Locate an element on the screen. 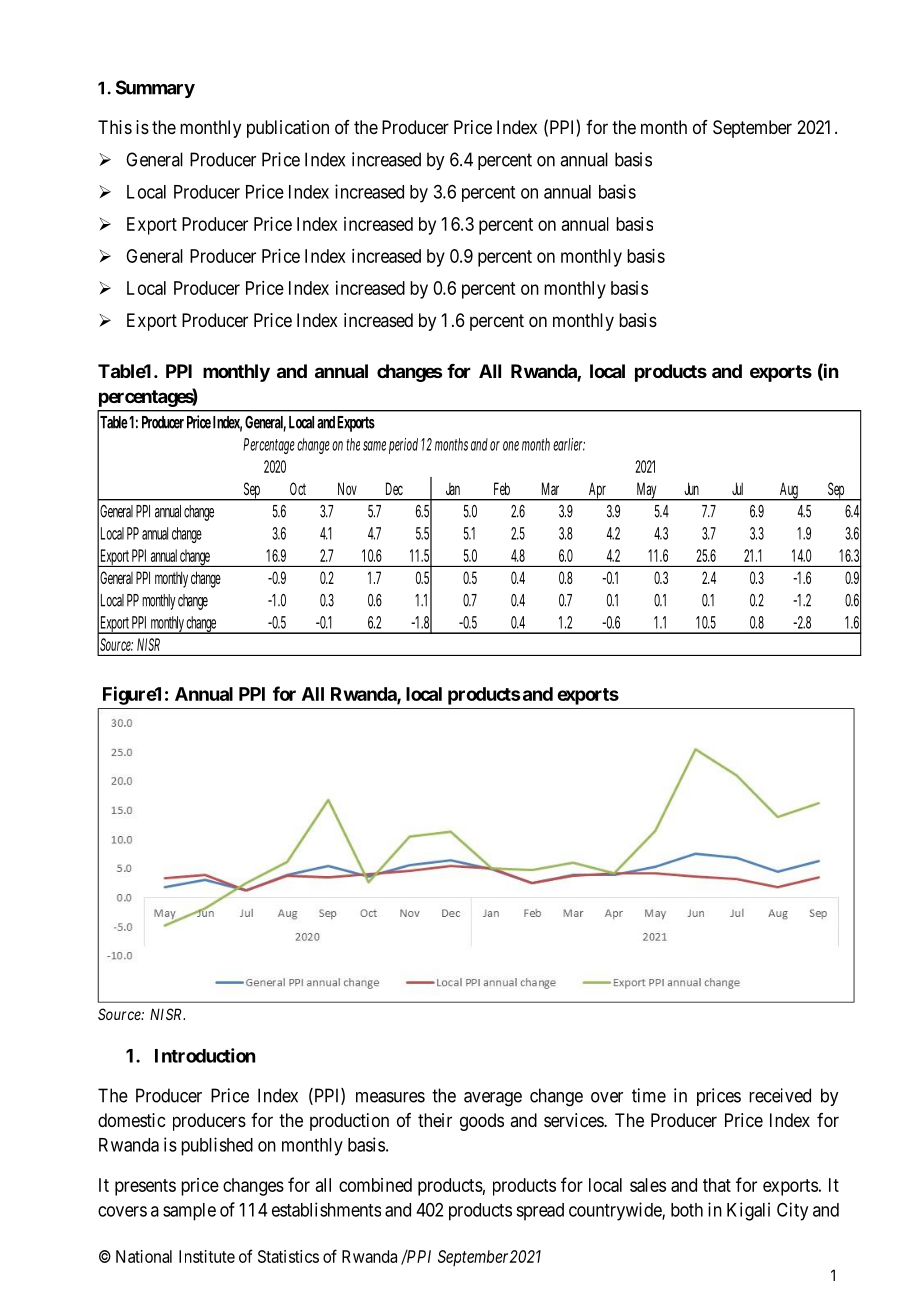  Jun is located at coordinates (691, 488).
